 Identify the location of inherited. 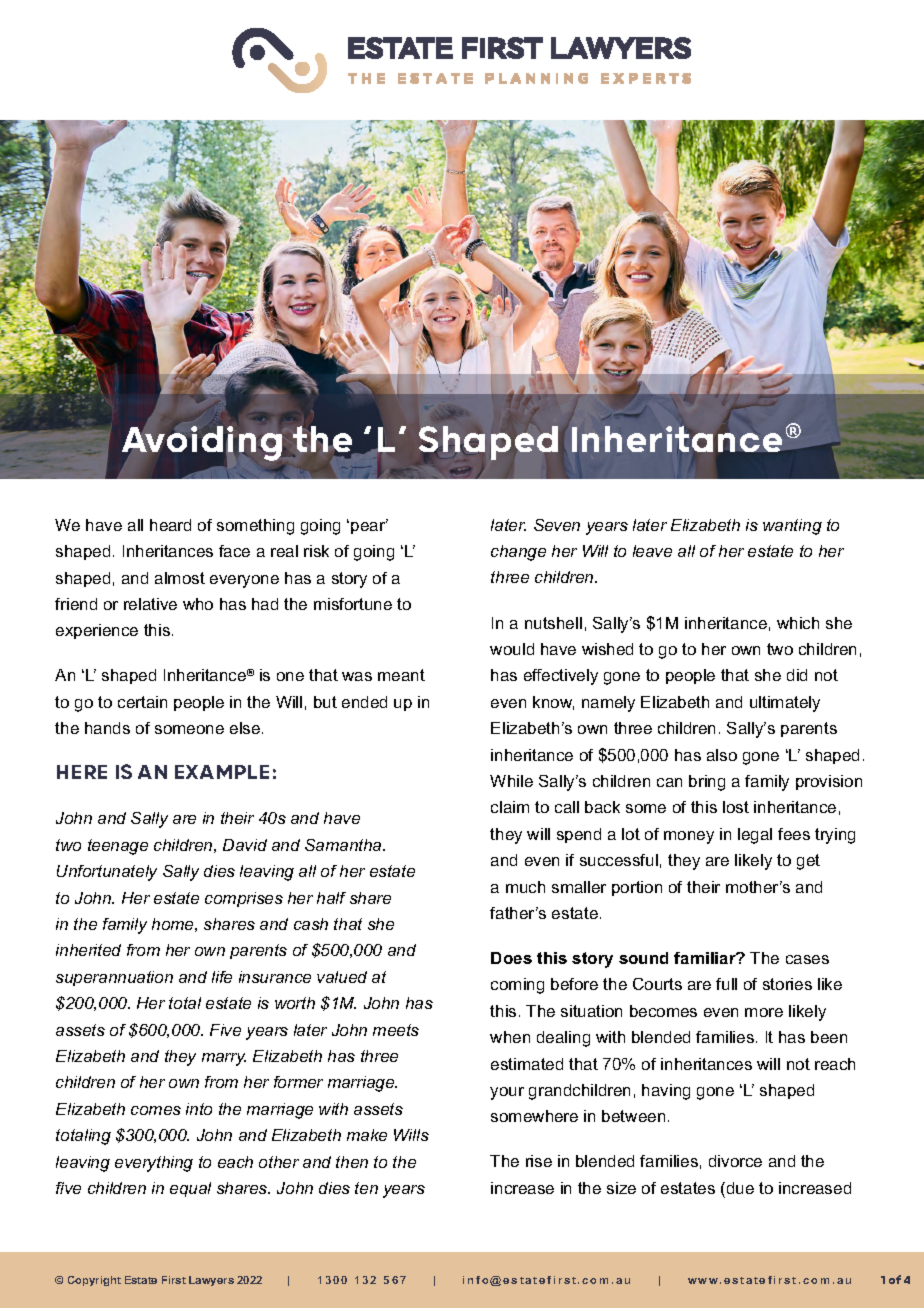
(88, 950).
